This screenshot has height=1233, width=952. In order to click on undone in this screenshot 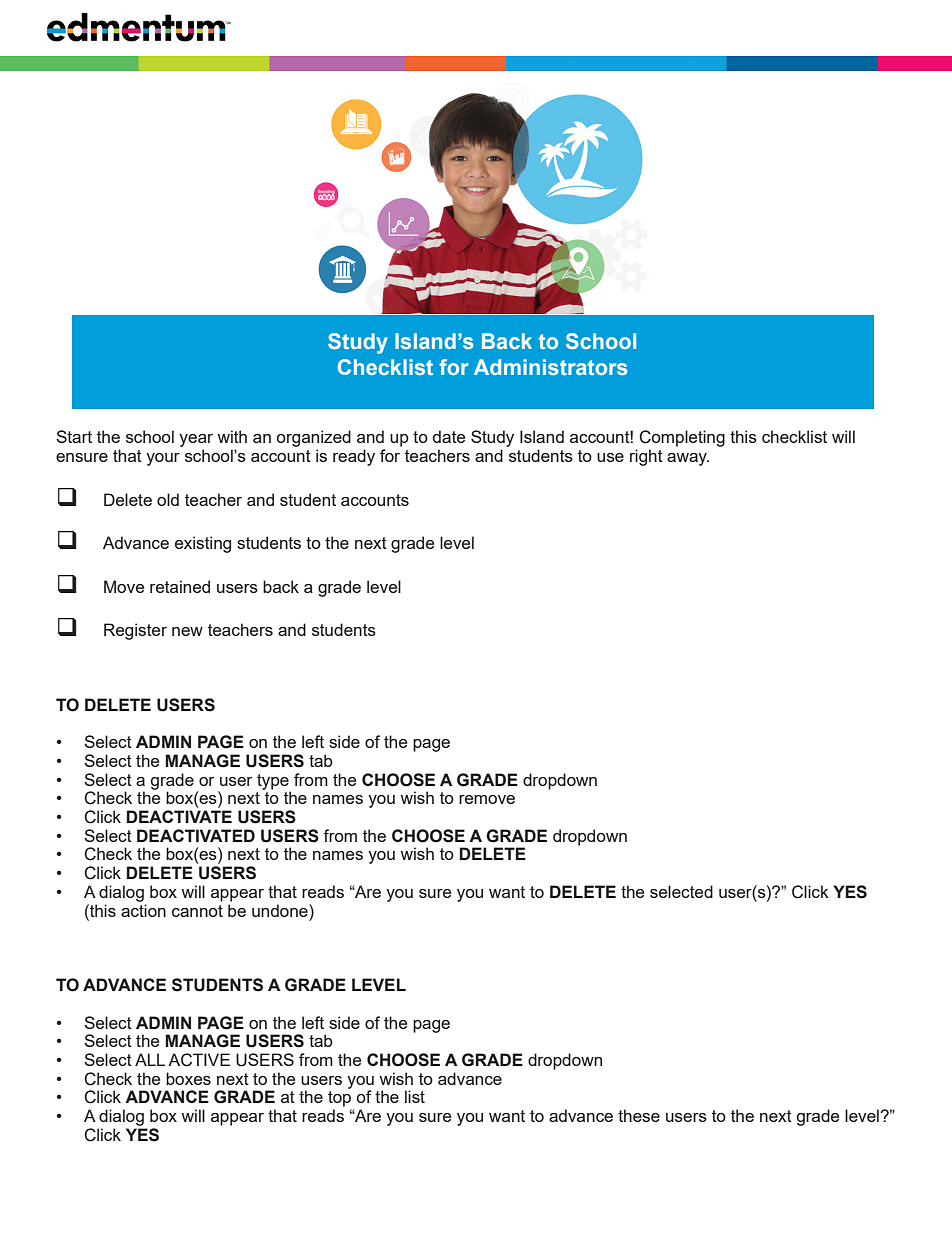, I will do `click(281, 910)`.
